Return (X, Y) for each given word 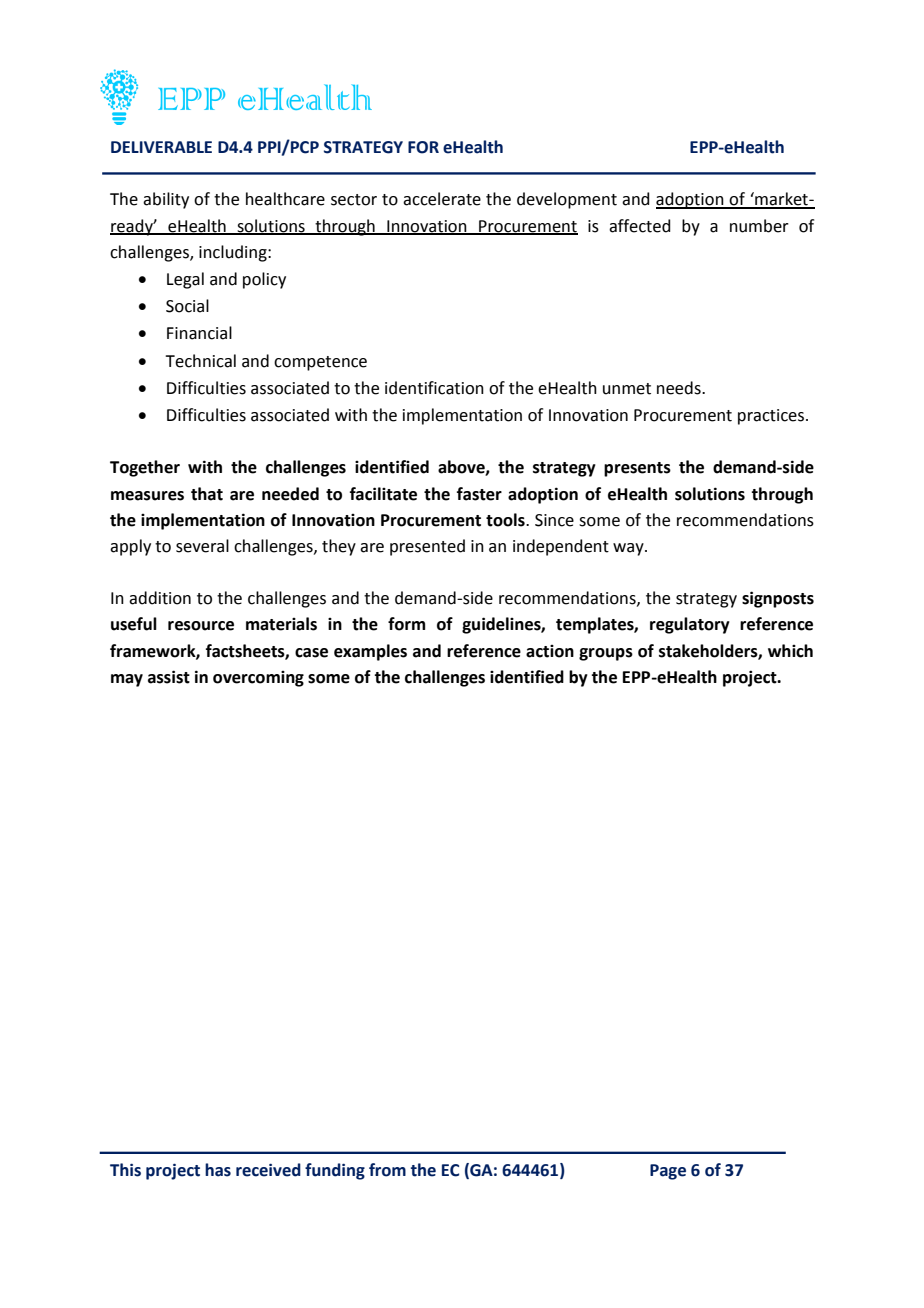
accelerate (442, 199)
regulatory (690, 625)
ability (166, 200)
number (759, 226)
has (218, 1170)
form (406, 624)
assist (169, 677)
